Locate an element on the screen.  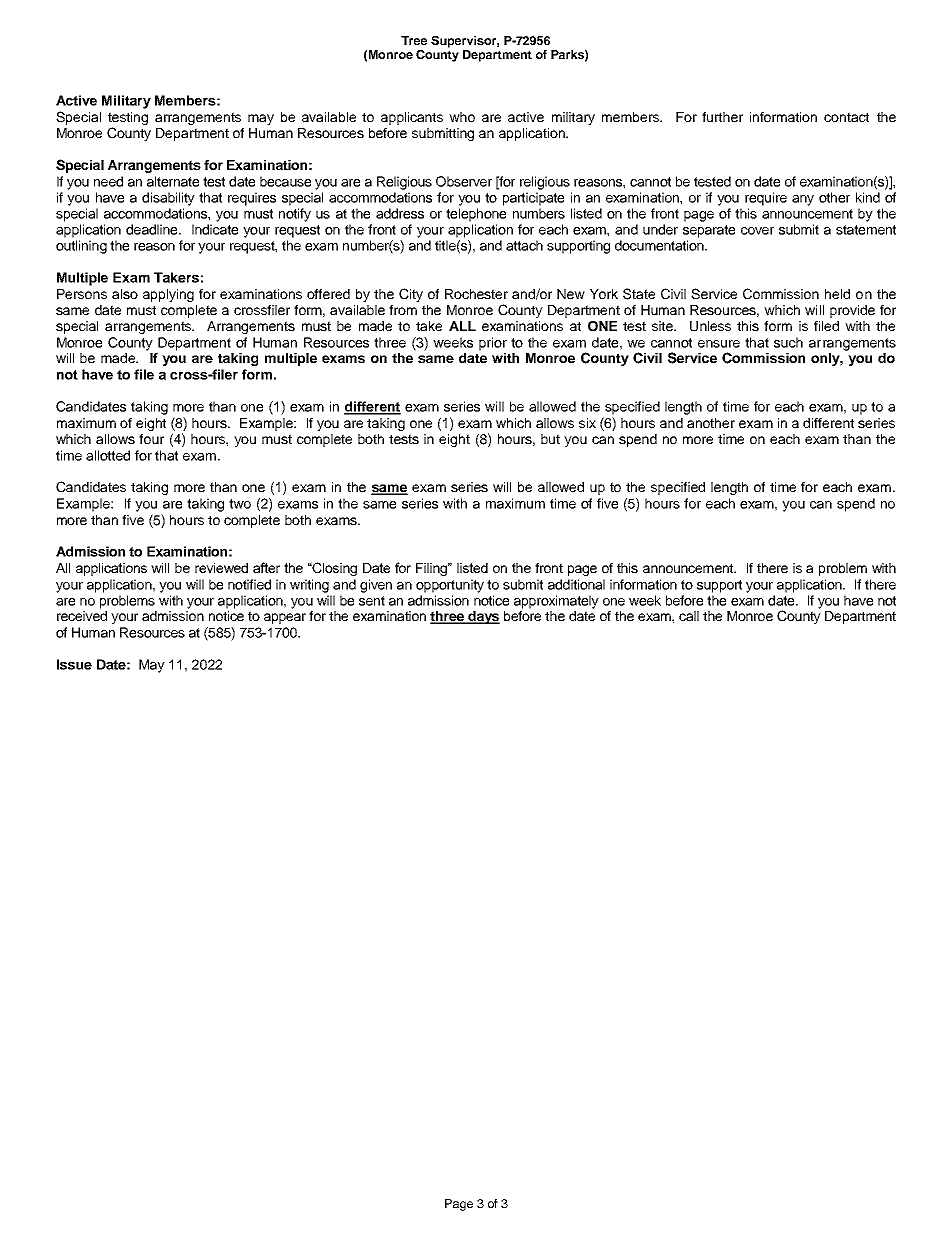
any is located at coordinates (803, 200).
